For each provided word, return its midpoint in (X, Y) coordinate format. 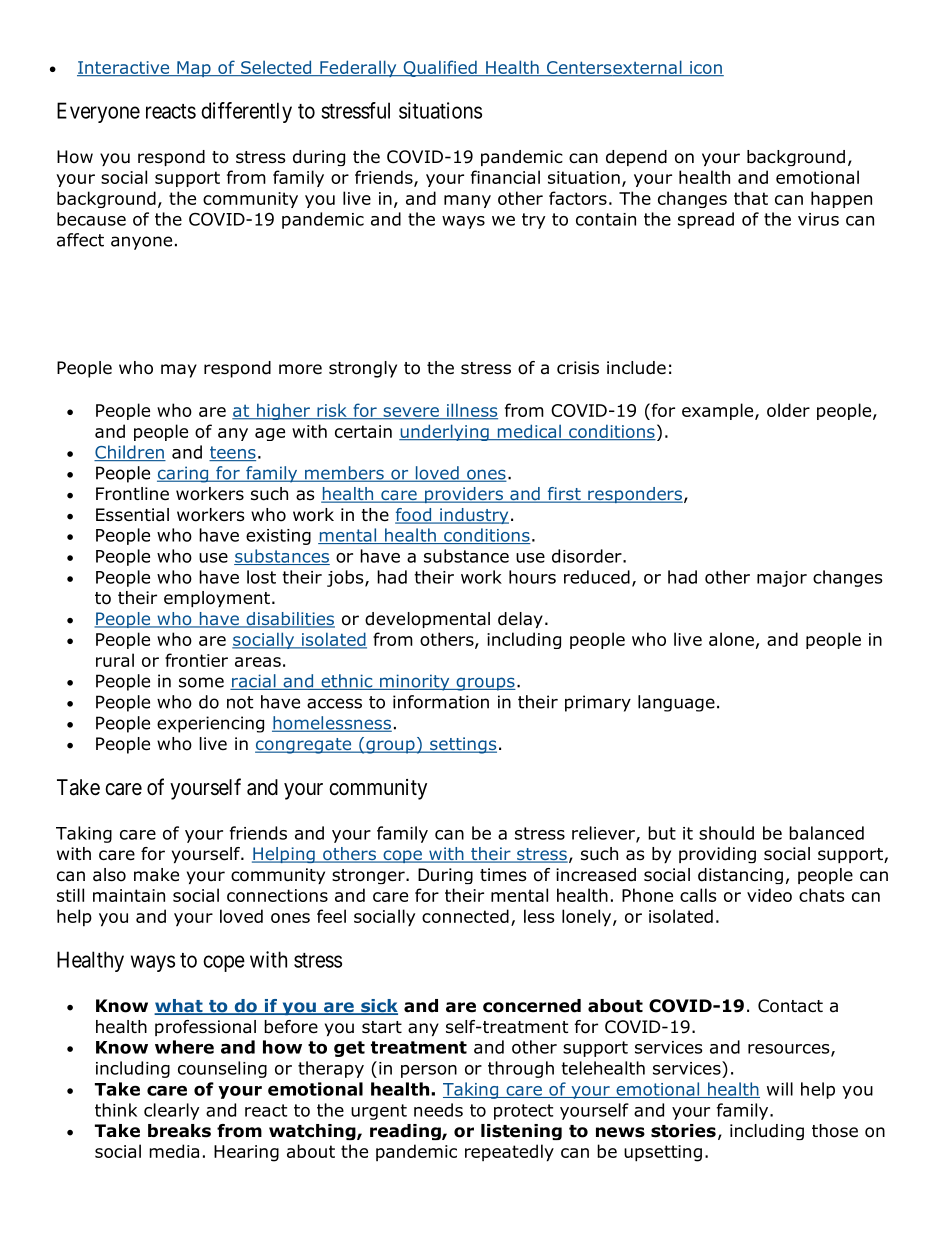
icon (706, 68)
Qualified (440, 68)
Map (194, 69)
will (780, 1089)
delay (520, 620)
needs (438, 1110)
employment (217, 599)
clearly (172, 1111)
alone (731, 639)
